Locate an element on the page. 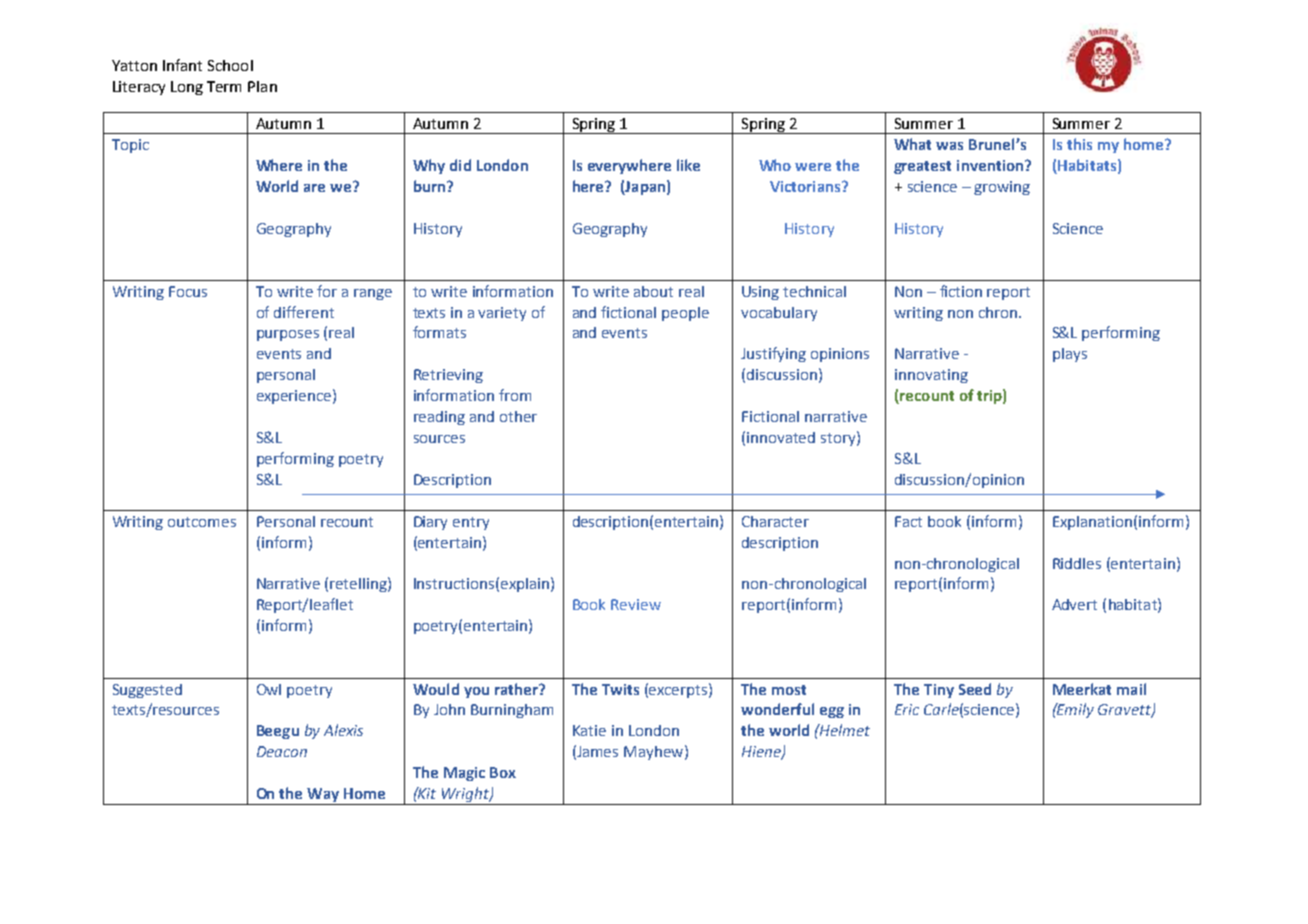 The image size is (1308, 924). this is located at coordinates (1079, 144).
